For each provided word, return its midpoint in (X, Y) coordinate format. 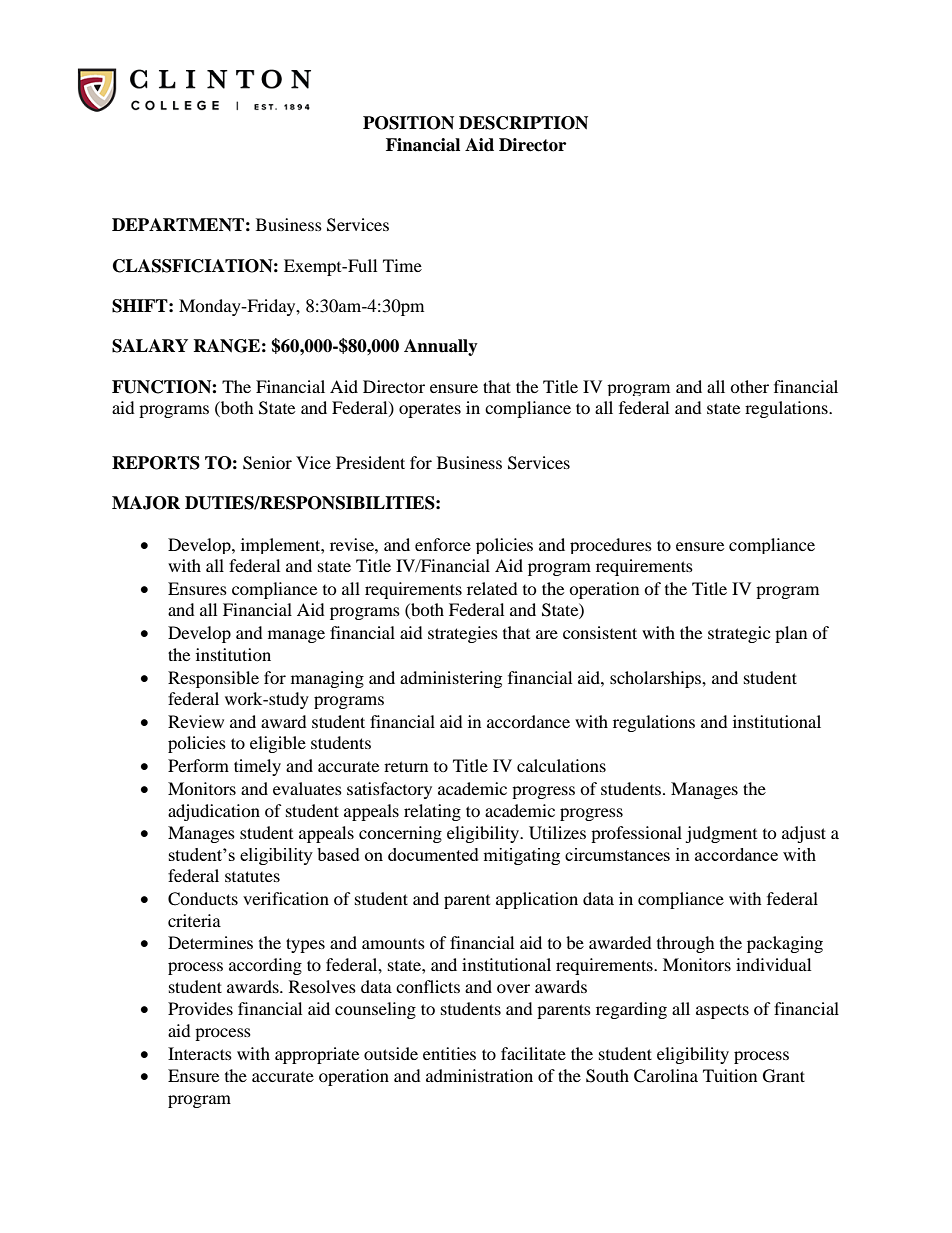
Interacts (200, 1053)
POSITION (408, 123)
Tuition (730, 1075)
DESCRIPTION (523, 123)
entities (449, 1053)
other (749, 386)
